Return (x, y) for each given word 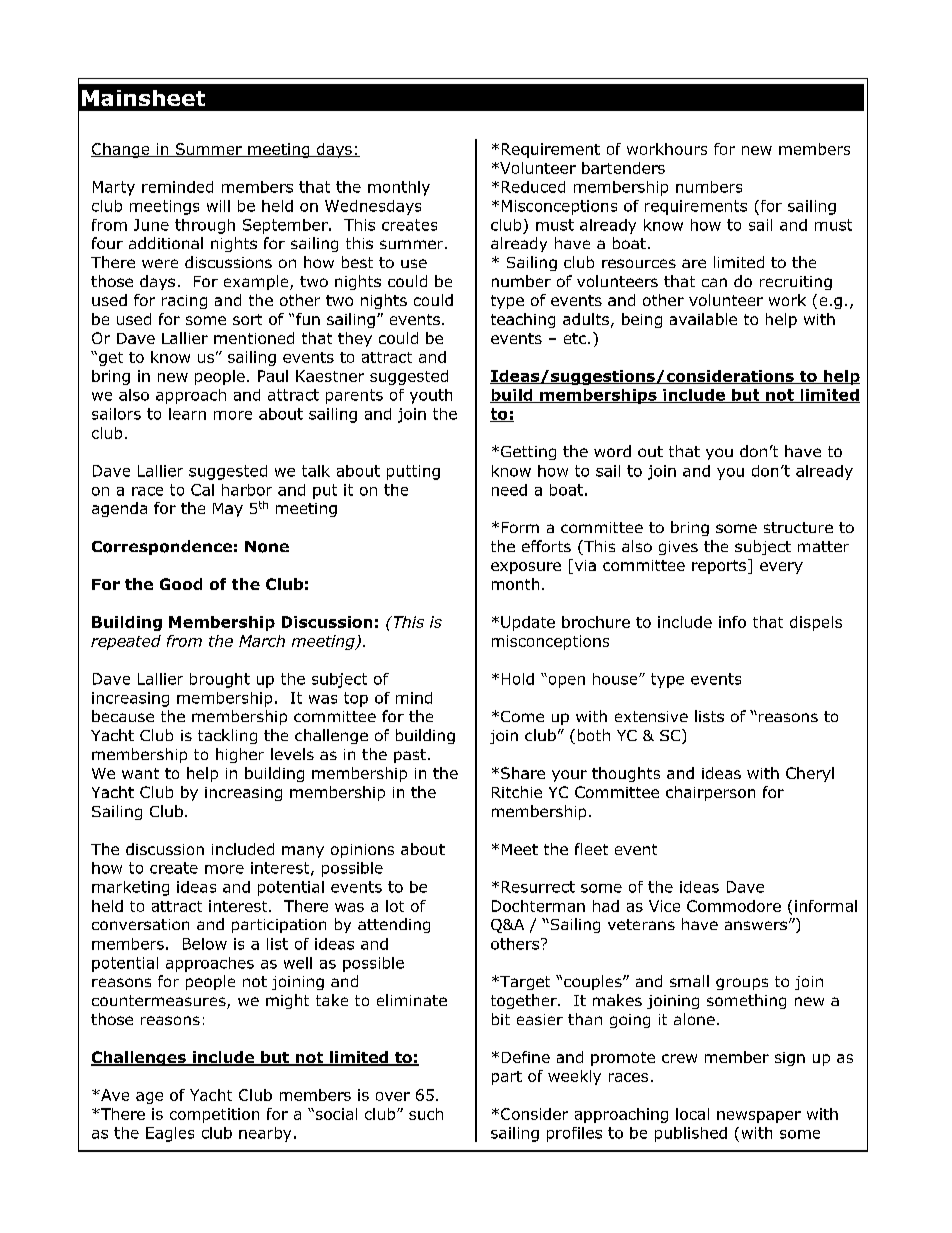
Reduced (533, 187)
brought (220, 680)
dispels (816, 623)
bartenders (623, 168)
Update (528, 623)
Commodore (734, 906)
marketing (130, 888)
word (612, 451)
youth (431, 396)
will (218, 206)
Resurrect (538, 887)
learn (187, 414)
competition (214, 1115)
